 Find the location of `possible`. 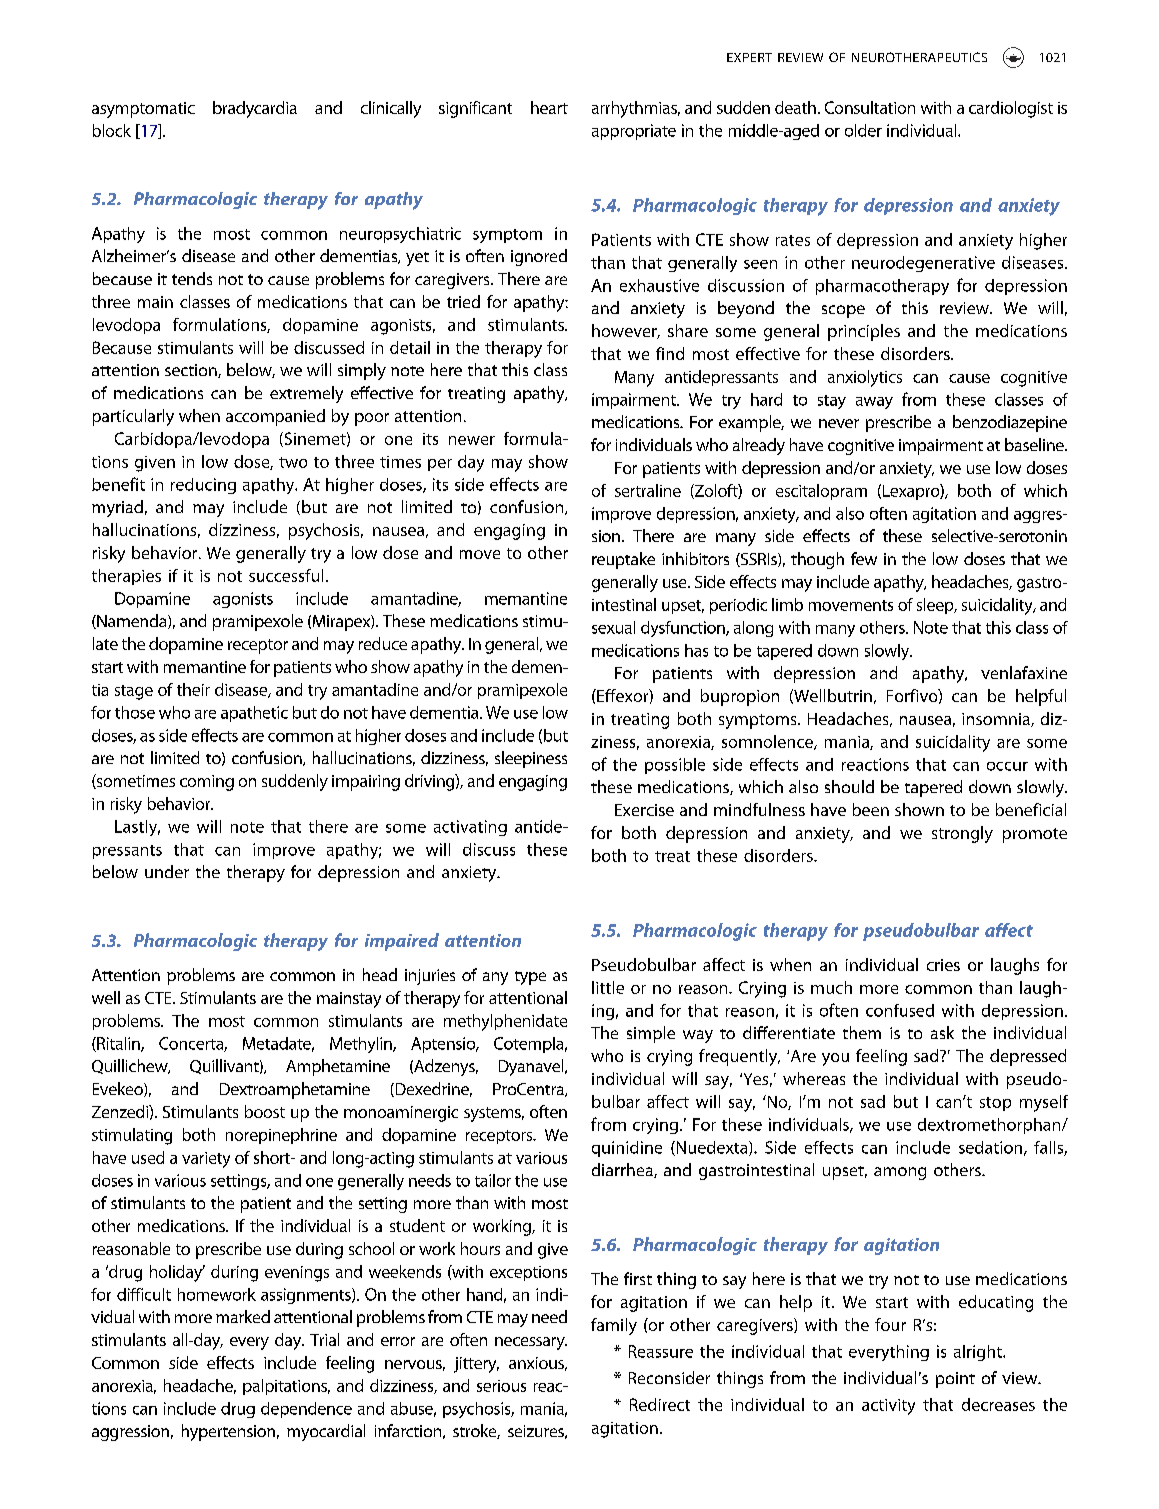

possible is located at coordinates (675, 766).
